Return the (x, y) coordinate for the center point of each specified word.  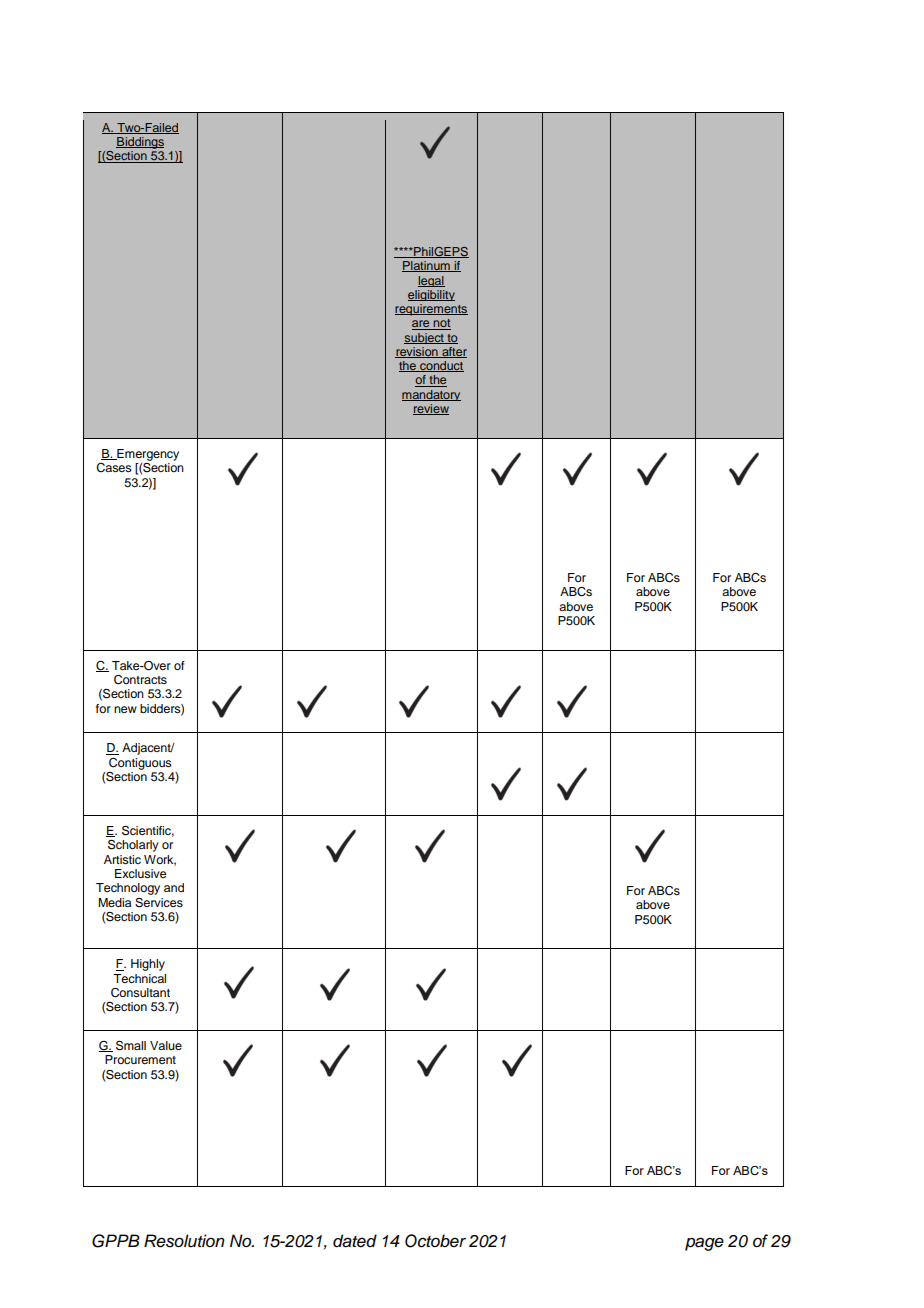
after (453, 352)
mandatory (431, 395)
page (704, 1244)
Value (166, 1045)
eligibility (431, 295)
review (431, 409)
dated (355, 1241)
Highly (148, 965)
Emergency (147, 456)
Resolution (184, 1241)
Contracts (140, 680)
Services (159, 903)
